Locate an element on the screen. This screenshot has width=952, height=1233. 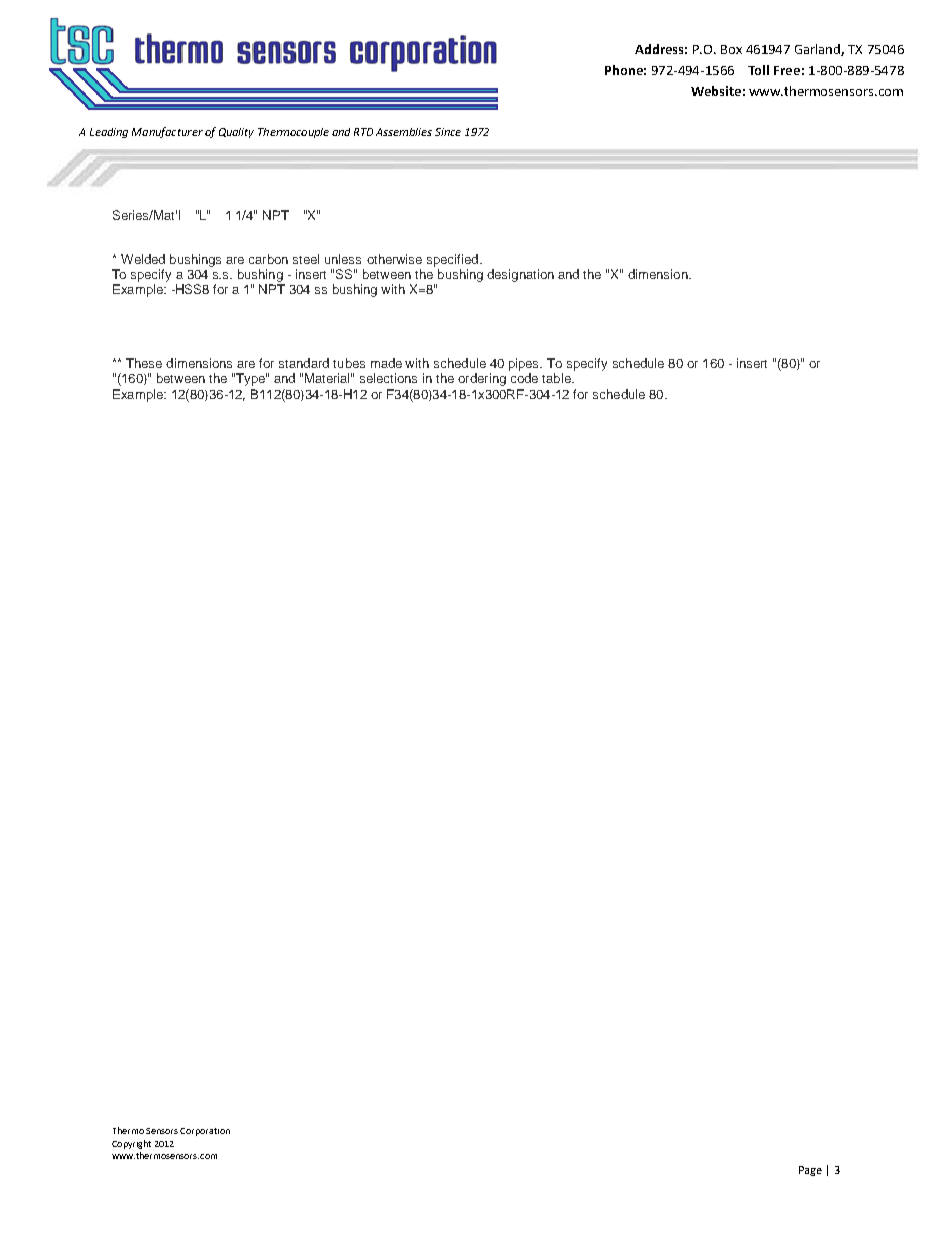
Copyright is located at coordinates (131, 1144).
